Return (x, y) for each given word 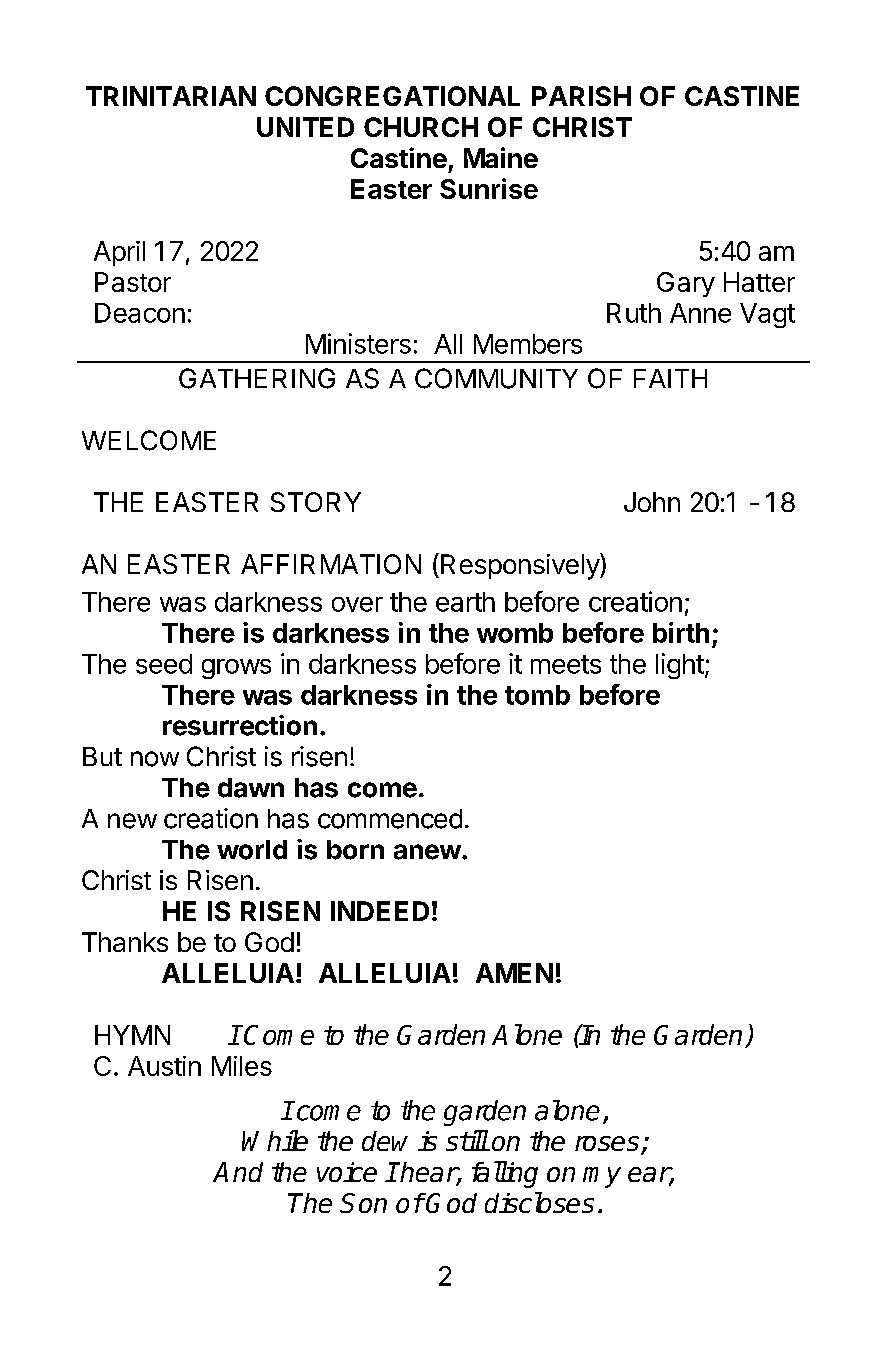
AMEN (514, 973)
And (238, 1172)
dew (385, 1141)
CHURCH (421, 127)
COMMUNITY (496, 378)
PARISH (581, 96)
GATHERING (257, 378)
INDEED (380, 911)
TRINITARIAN (171, 96)
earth (465, 602)
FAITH (670, 378)
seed (164, 664)
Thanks (125, 942)
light (680, 666)
